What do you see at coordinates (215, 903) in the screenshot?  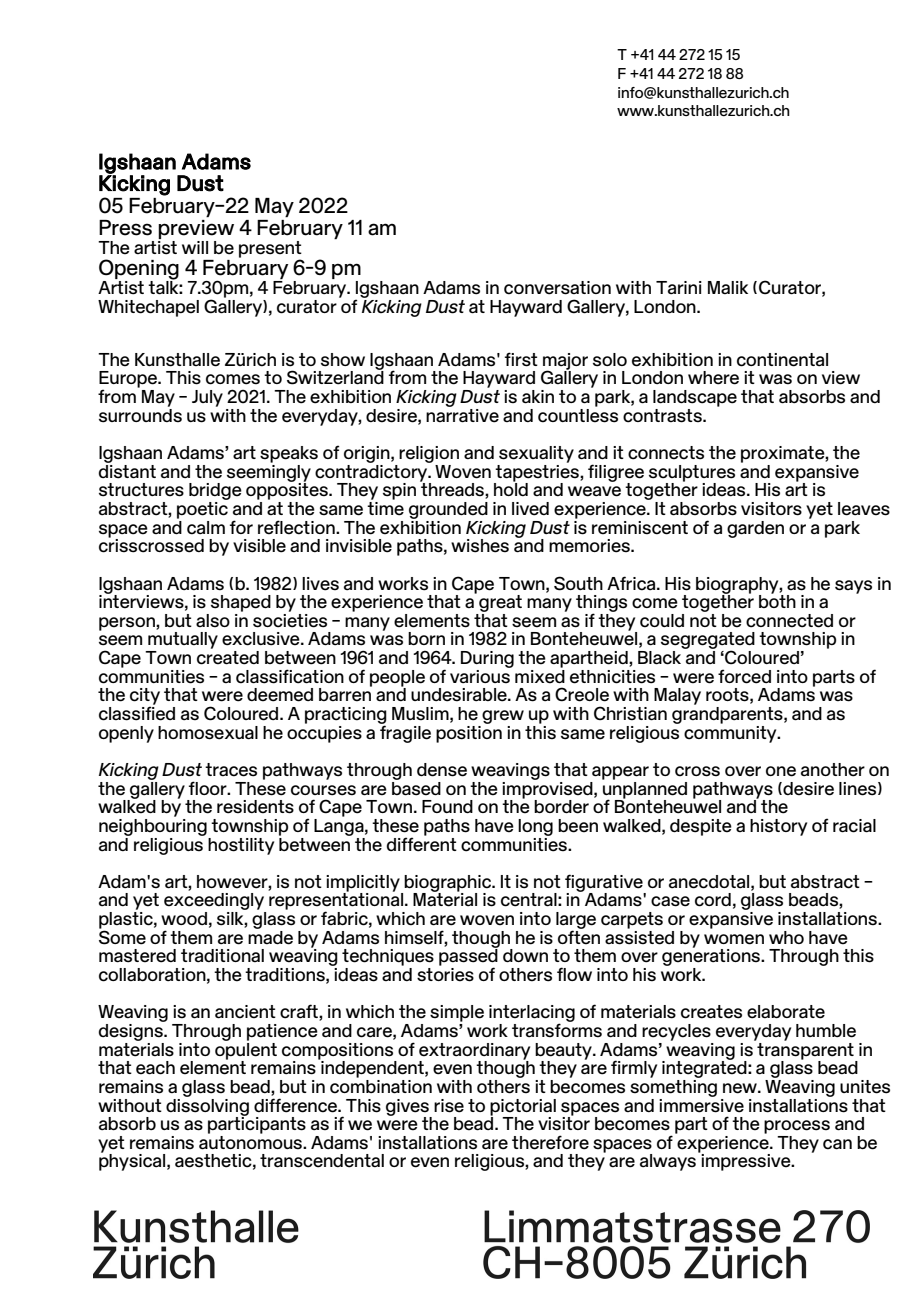 I see `exceedingly` at bounding box center [215, 903].
